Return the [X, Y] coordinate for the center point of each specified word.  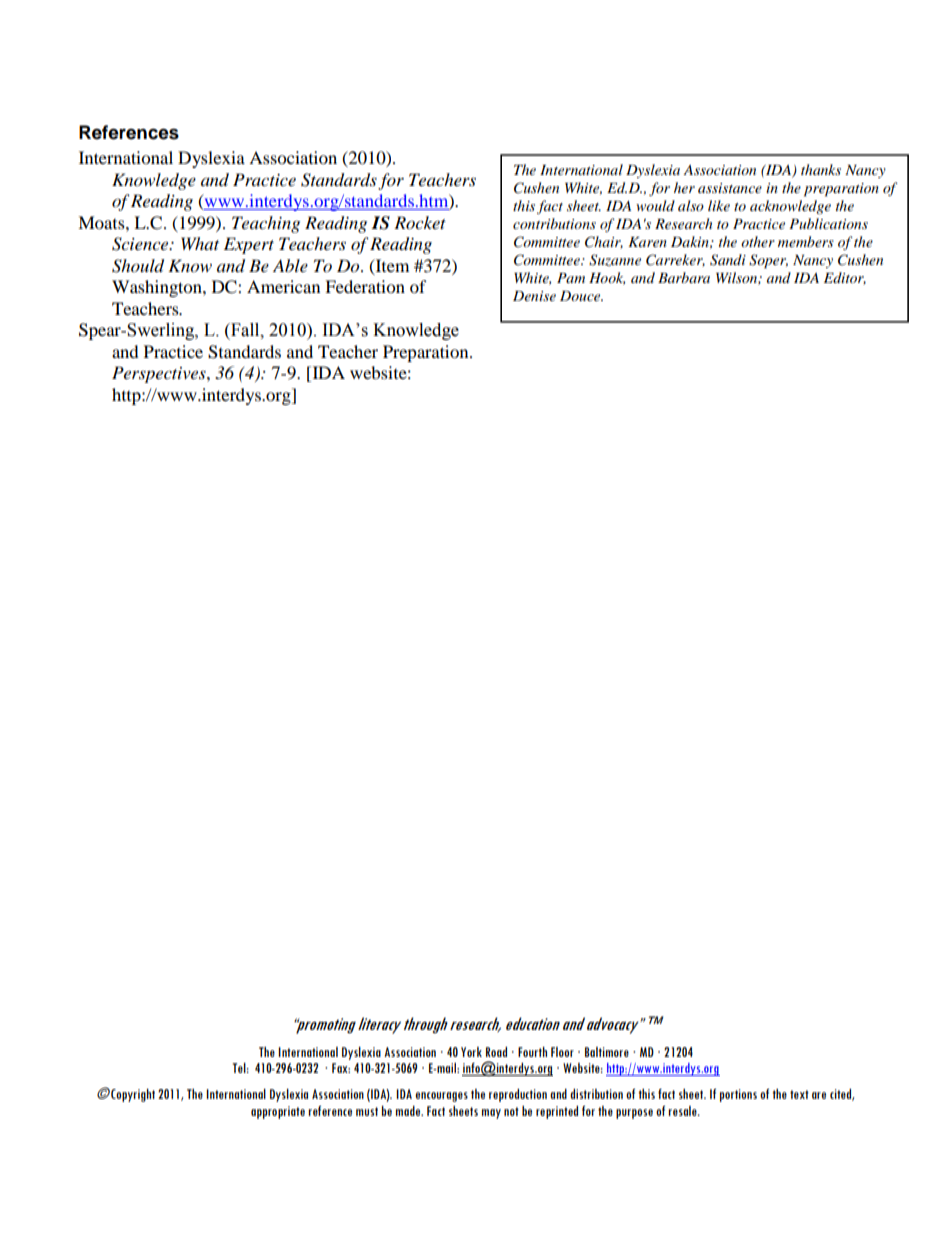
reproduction [518, 1095]
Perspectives [160, 374]
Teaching [266, 224]
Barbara [684, 277]
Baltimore [607, 1052]
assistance [730, 188]
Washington [158, 288]
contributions [554, 223]
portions [738, 1095]
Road [496, 1052]
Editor [845, 278]
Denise [534, 296]
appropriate [278, 1112]
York [471, 1052]
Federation [365, 286]
